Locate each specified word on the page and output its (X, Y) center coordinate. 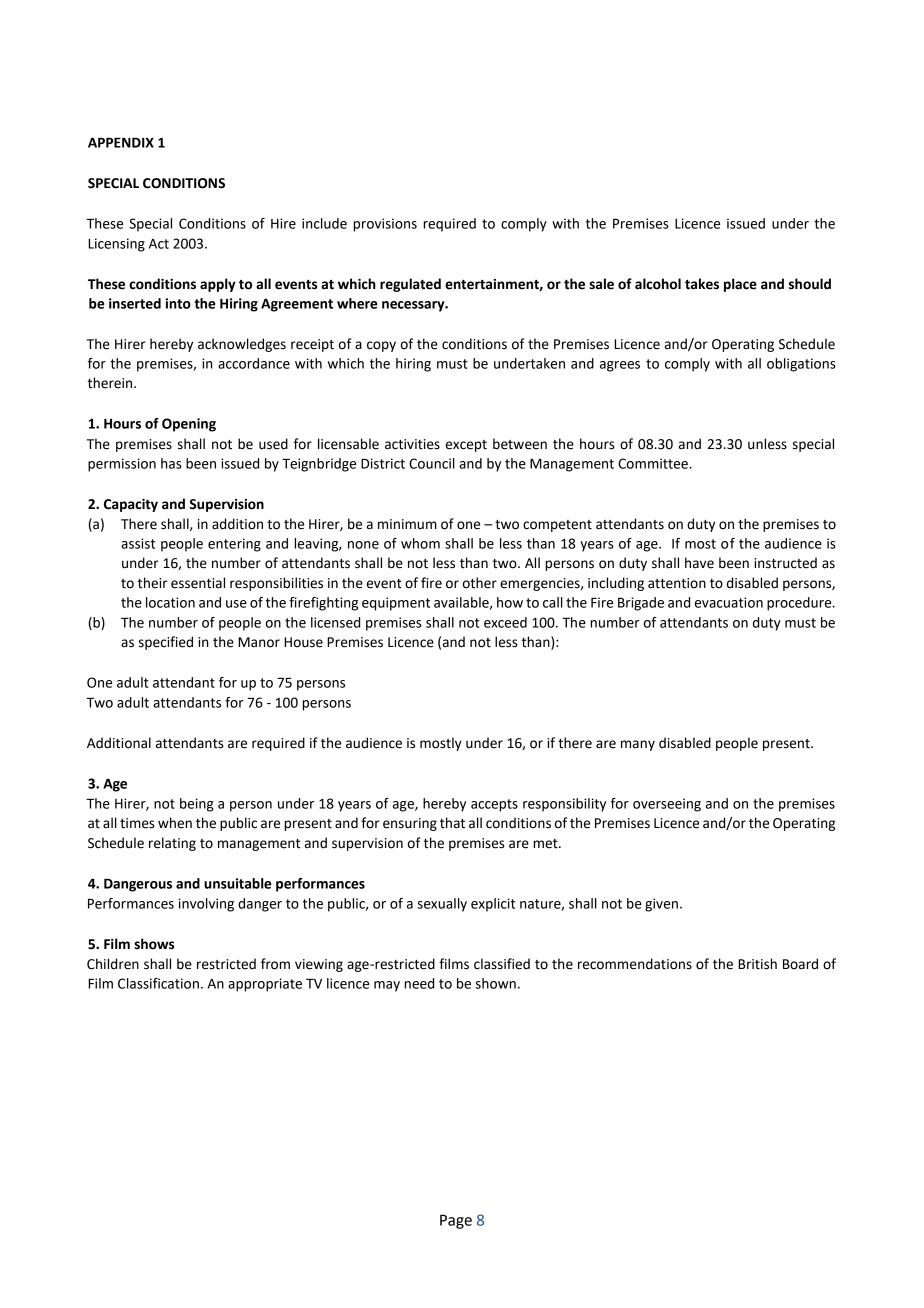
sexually (442, 905)
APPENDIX (121, 143)
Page (456, 1221)
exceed (505, 622)
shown (495, 983)
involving (206, 905)
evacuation (729, 602)
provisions (385, 225)
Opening (189, 425)
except (466, 446)
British (757, 964)
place (740, 285)
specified (166, 643)
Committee (653, 463)
